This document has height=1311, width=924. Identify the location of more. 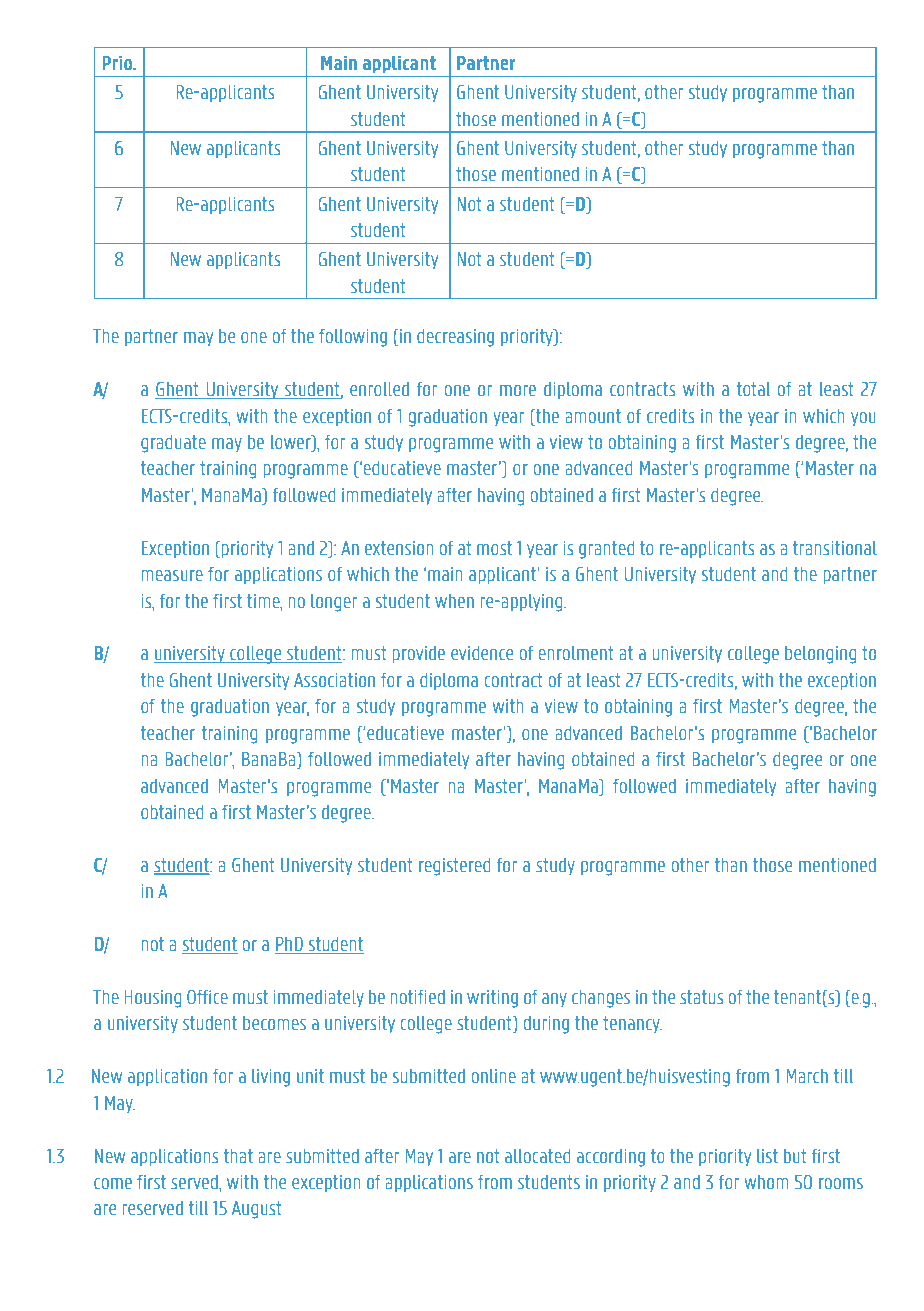
(518, 391).
